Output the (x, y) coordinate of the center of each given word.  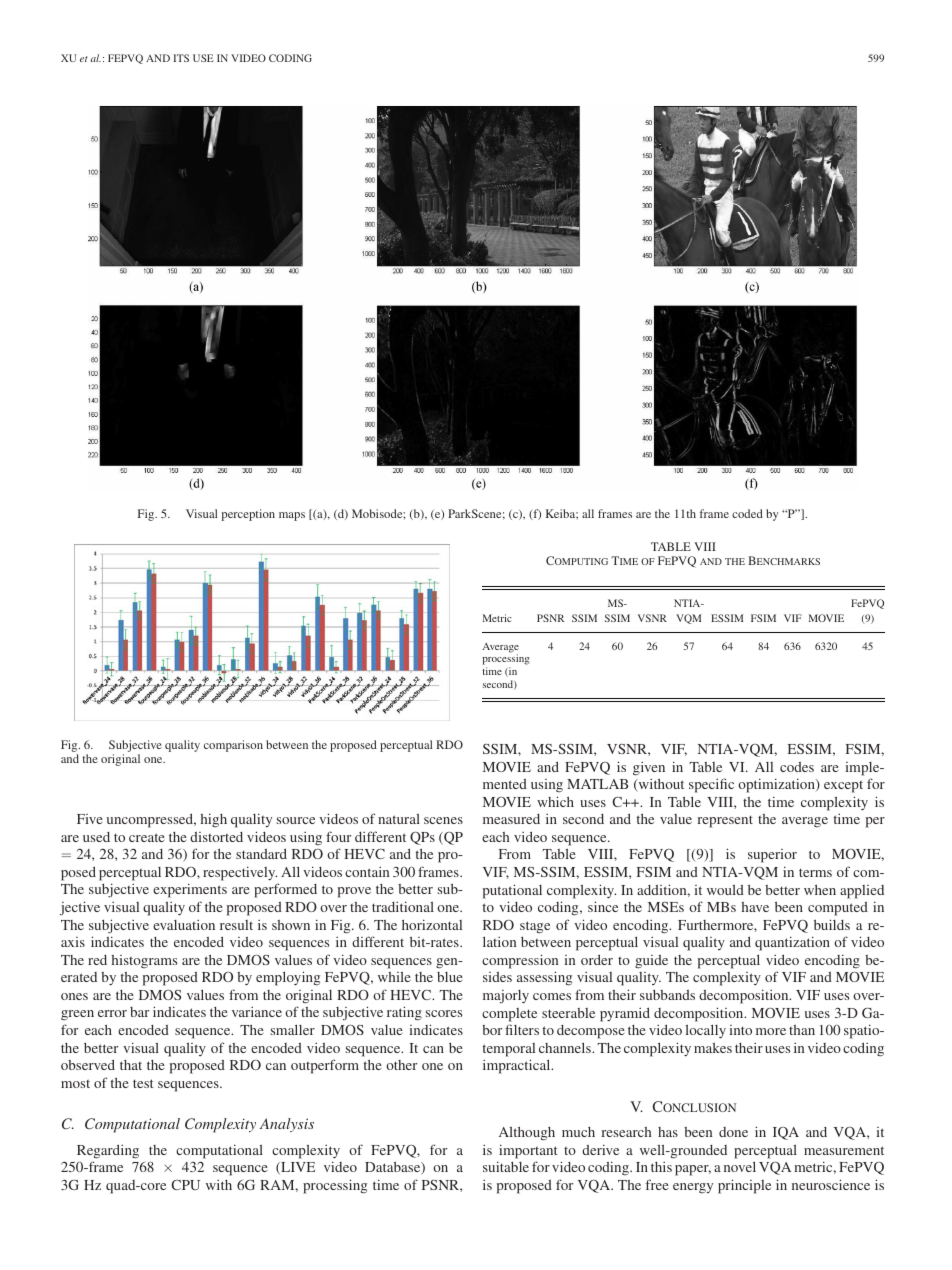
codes (797, 767)
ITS (181, 58)
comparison (233, 746)
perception (248, 515)
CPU (185, 1185)
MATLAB (597, 784)
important (528, 1151)
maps (292, 516)
